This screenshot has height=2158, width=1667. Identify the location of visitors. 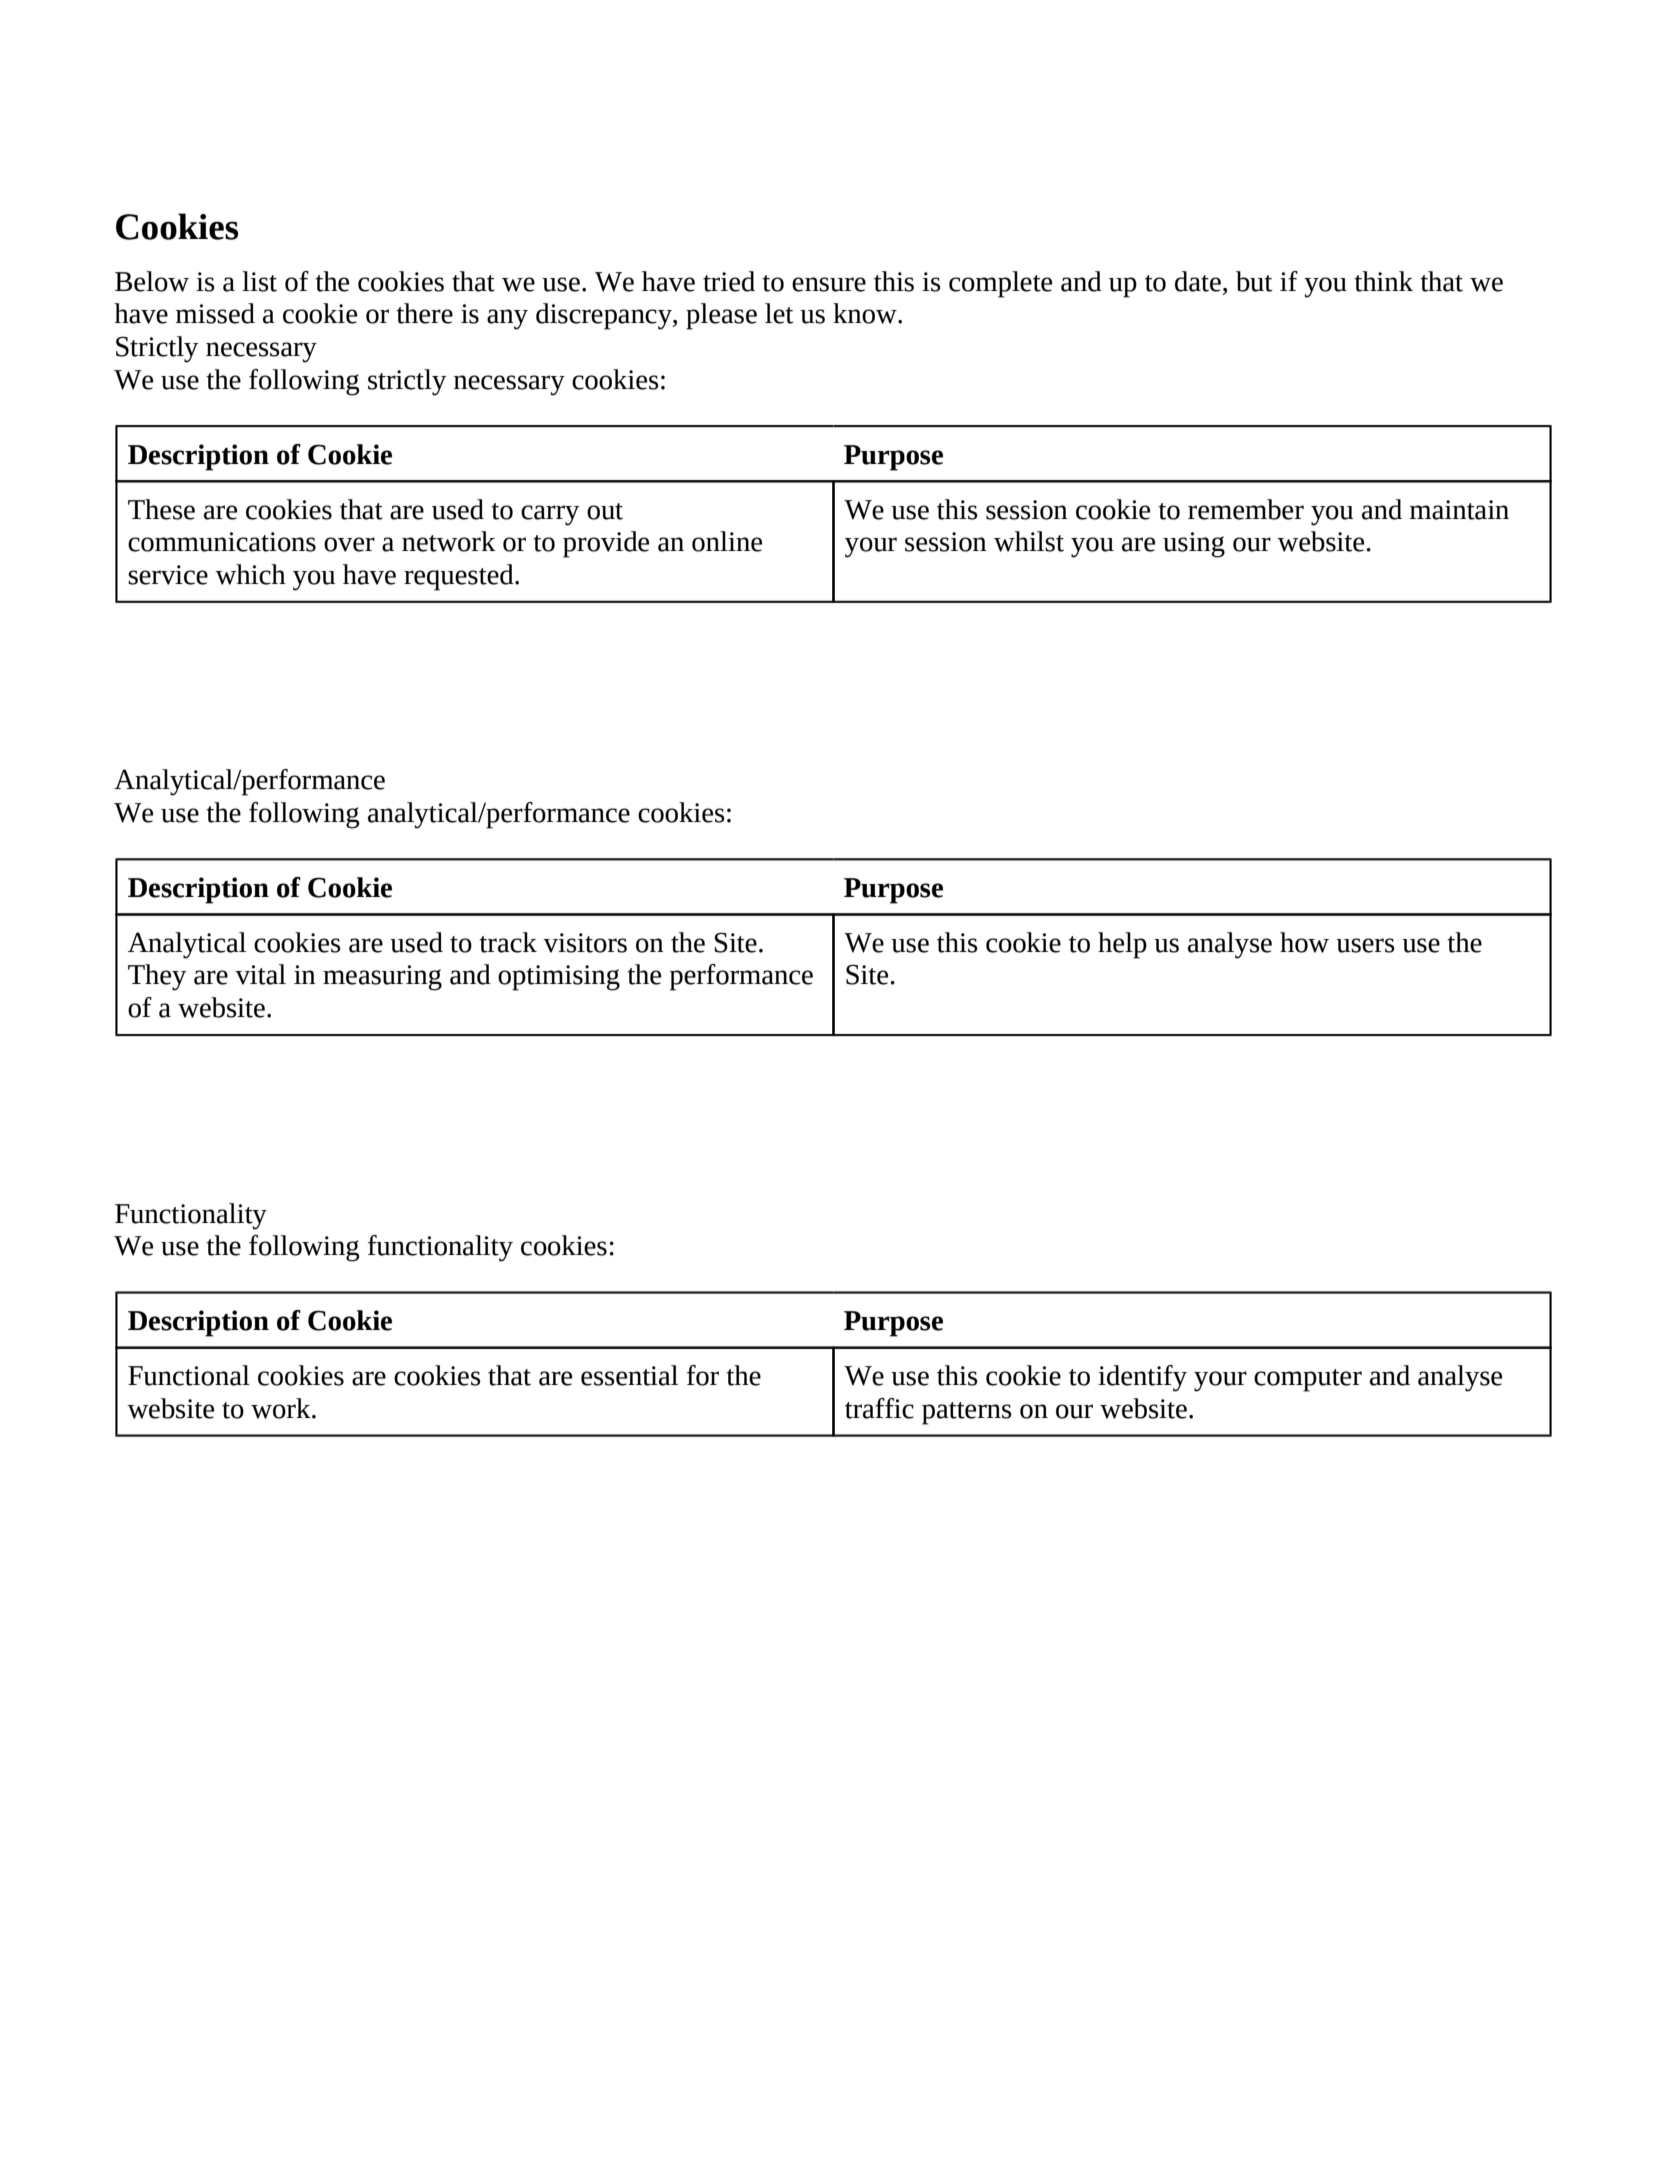
(585, 943).
